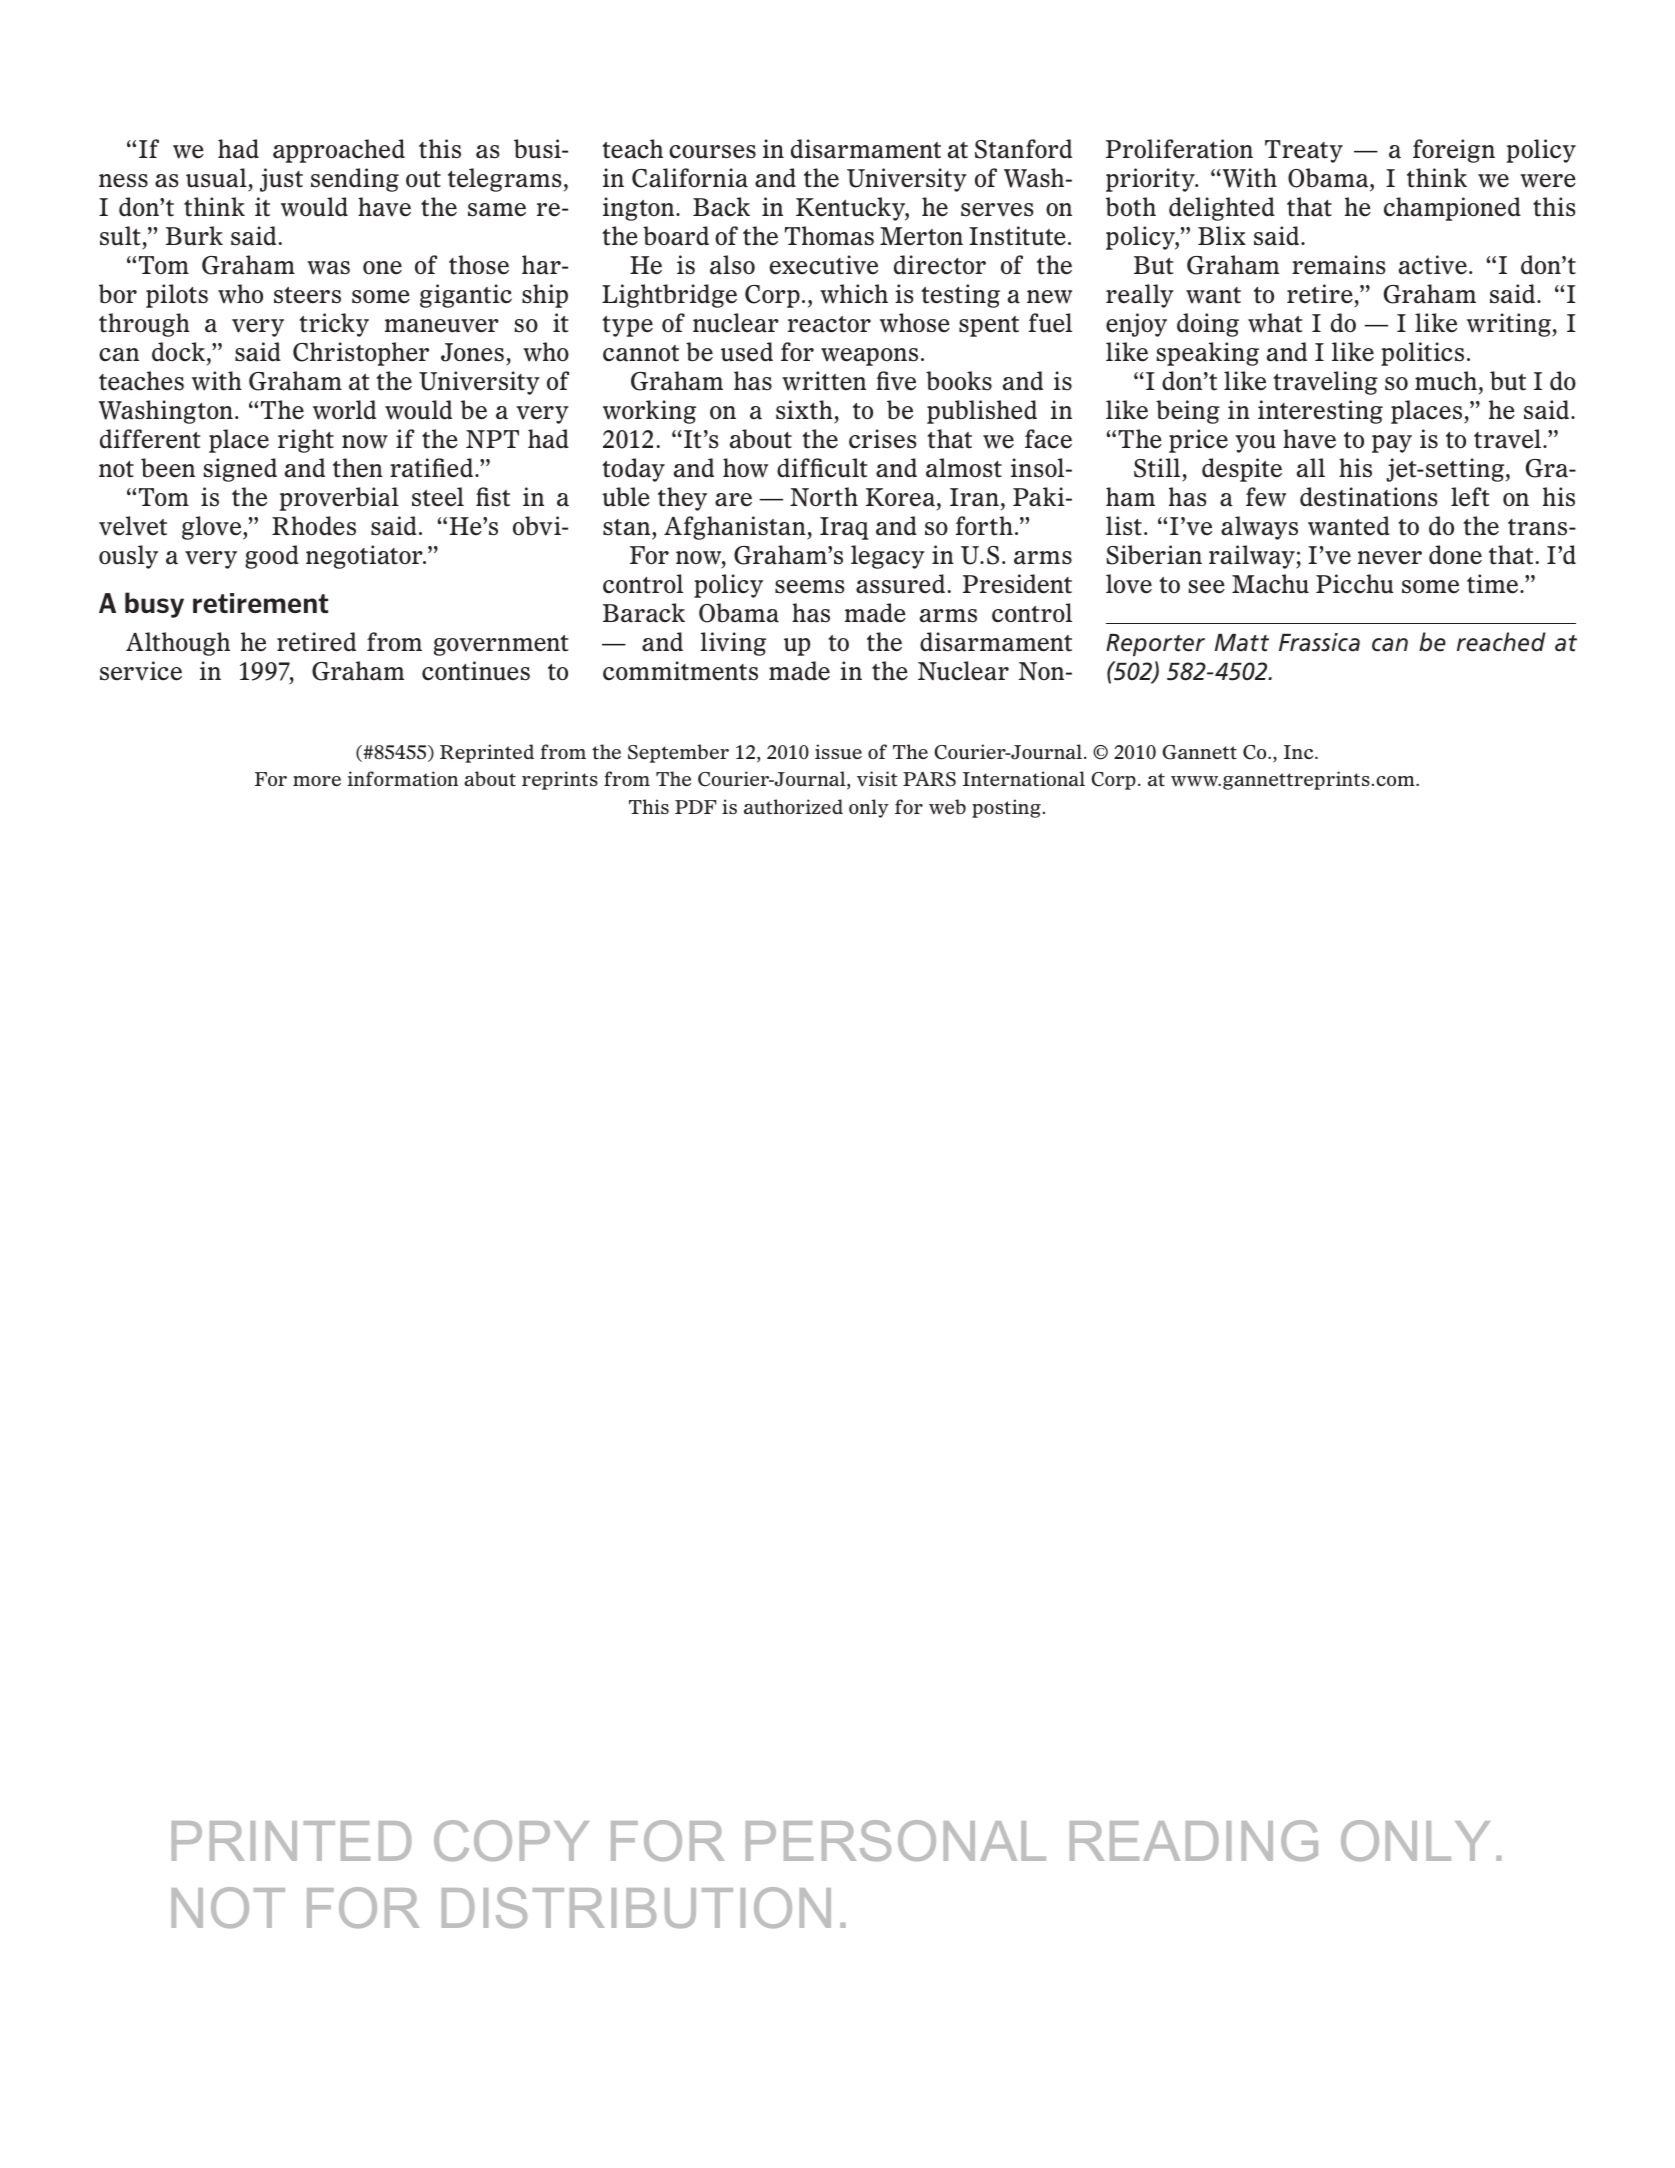 This page has width=1675, height=2168. Describe the element at coordinates (403, 778) in the page. I see `information` at that location.
